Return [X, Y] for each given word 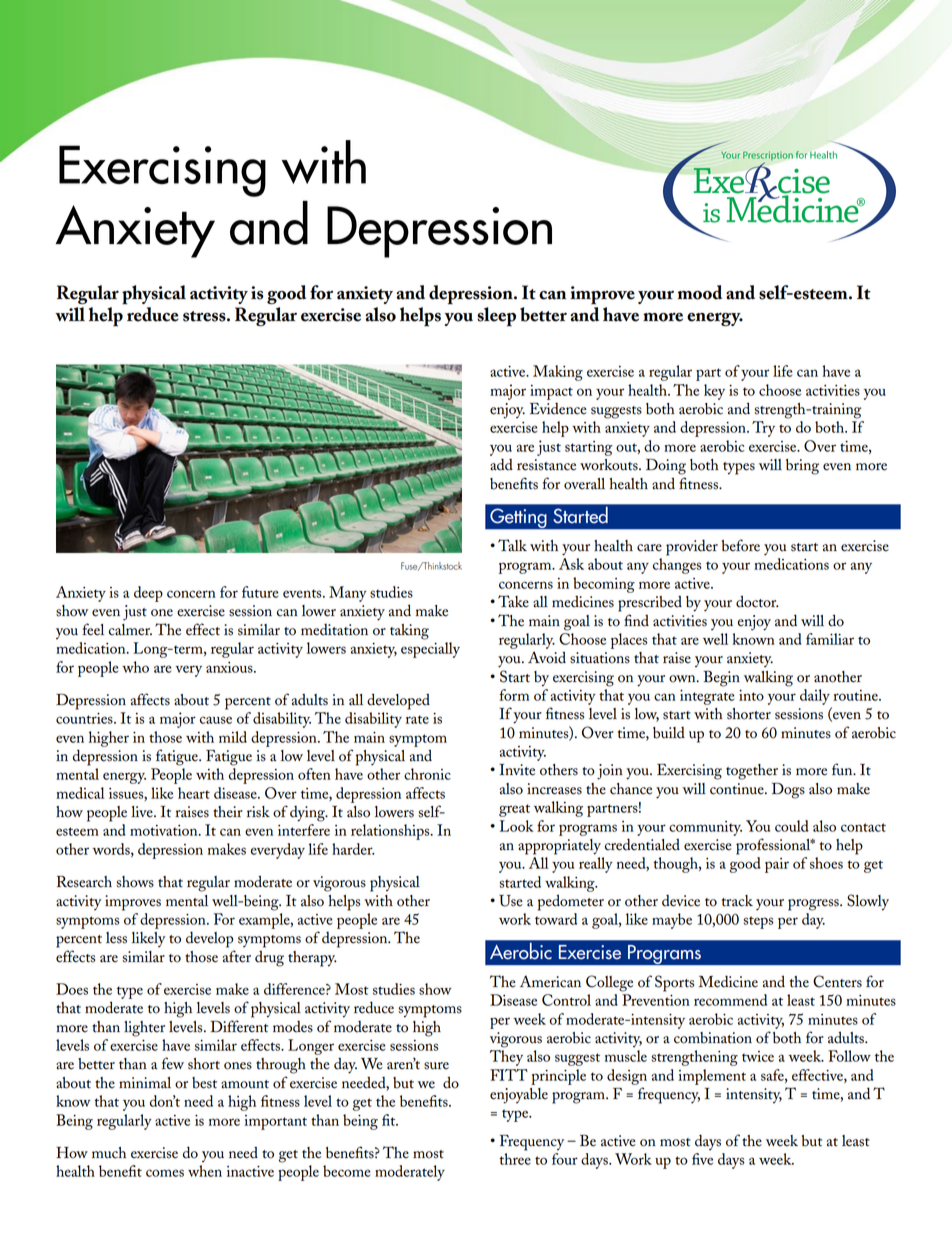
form [514, 695]
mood [700, 292]
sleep [496, 317]
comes [165, 1173]
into [751, 695]
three [515, 1159]
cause [216, 720]
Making [558, 373]
